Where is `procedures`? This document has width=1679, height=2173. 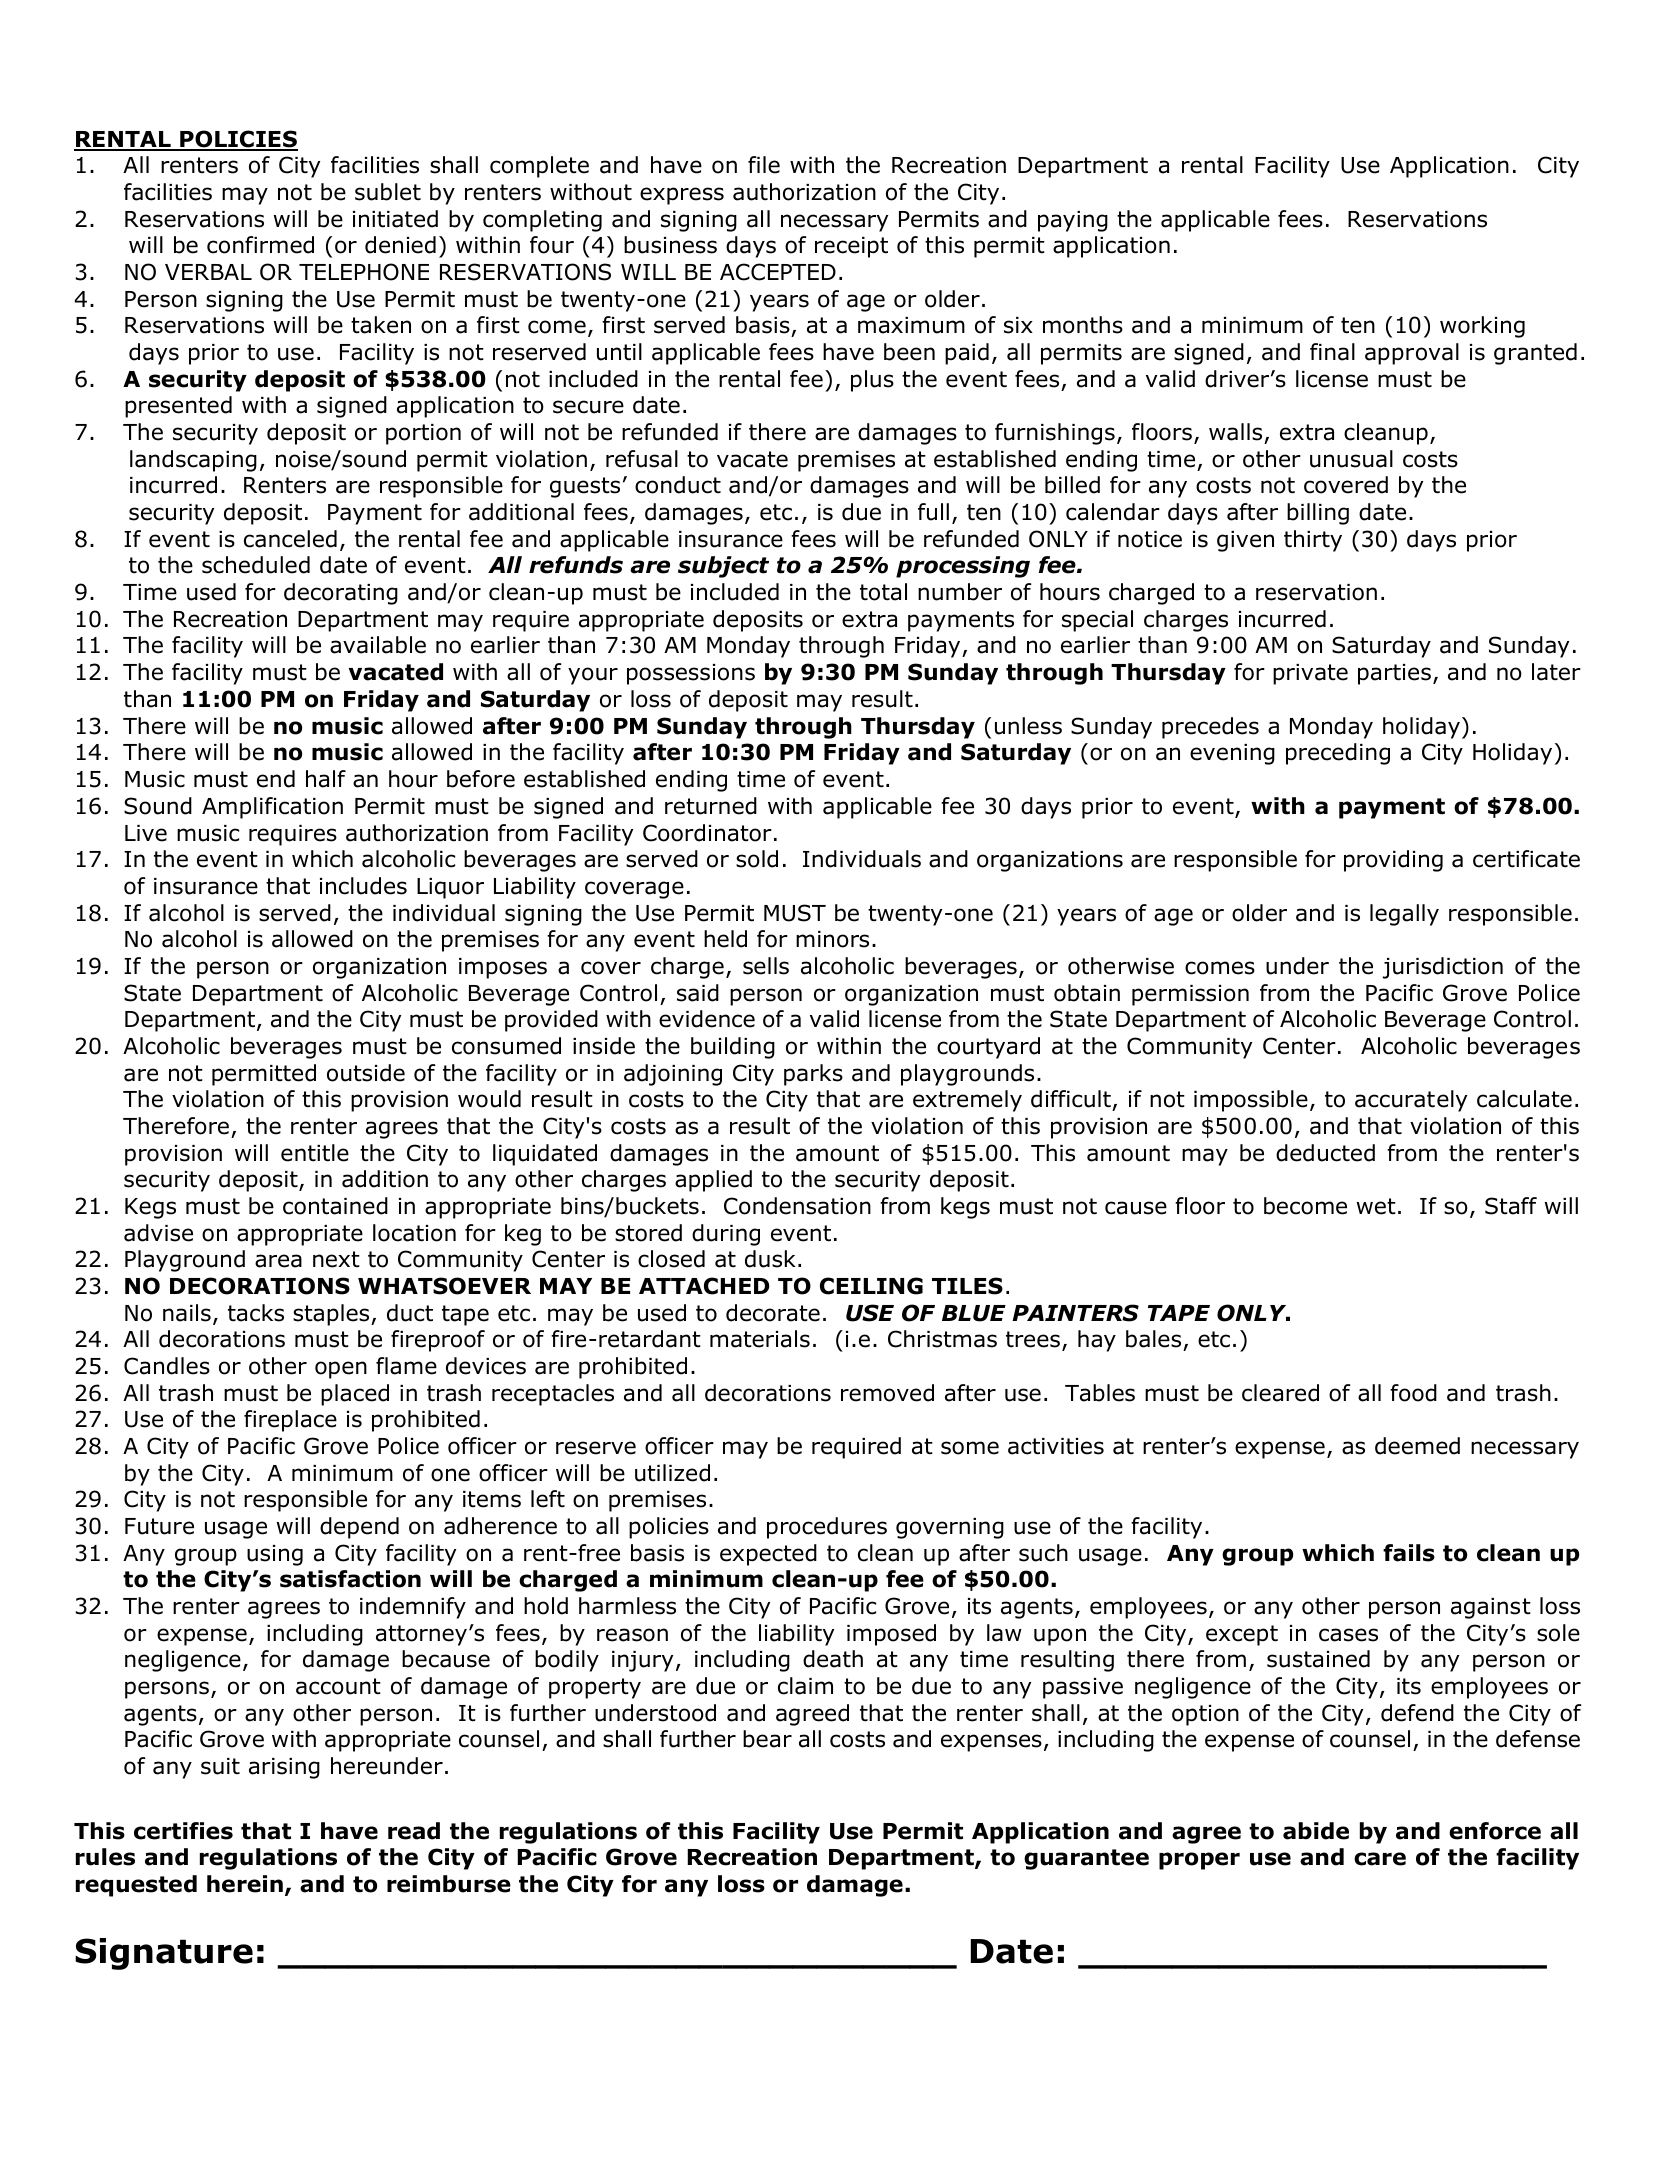
procedures is located at coordinates (827, 1528).
